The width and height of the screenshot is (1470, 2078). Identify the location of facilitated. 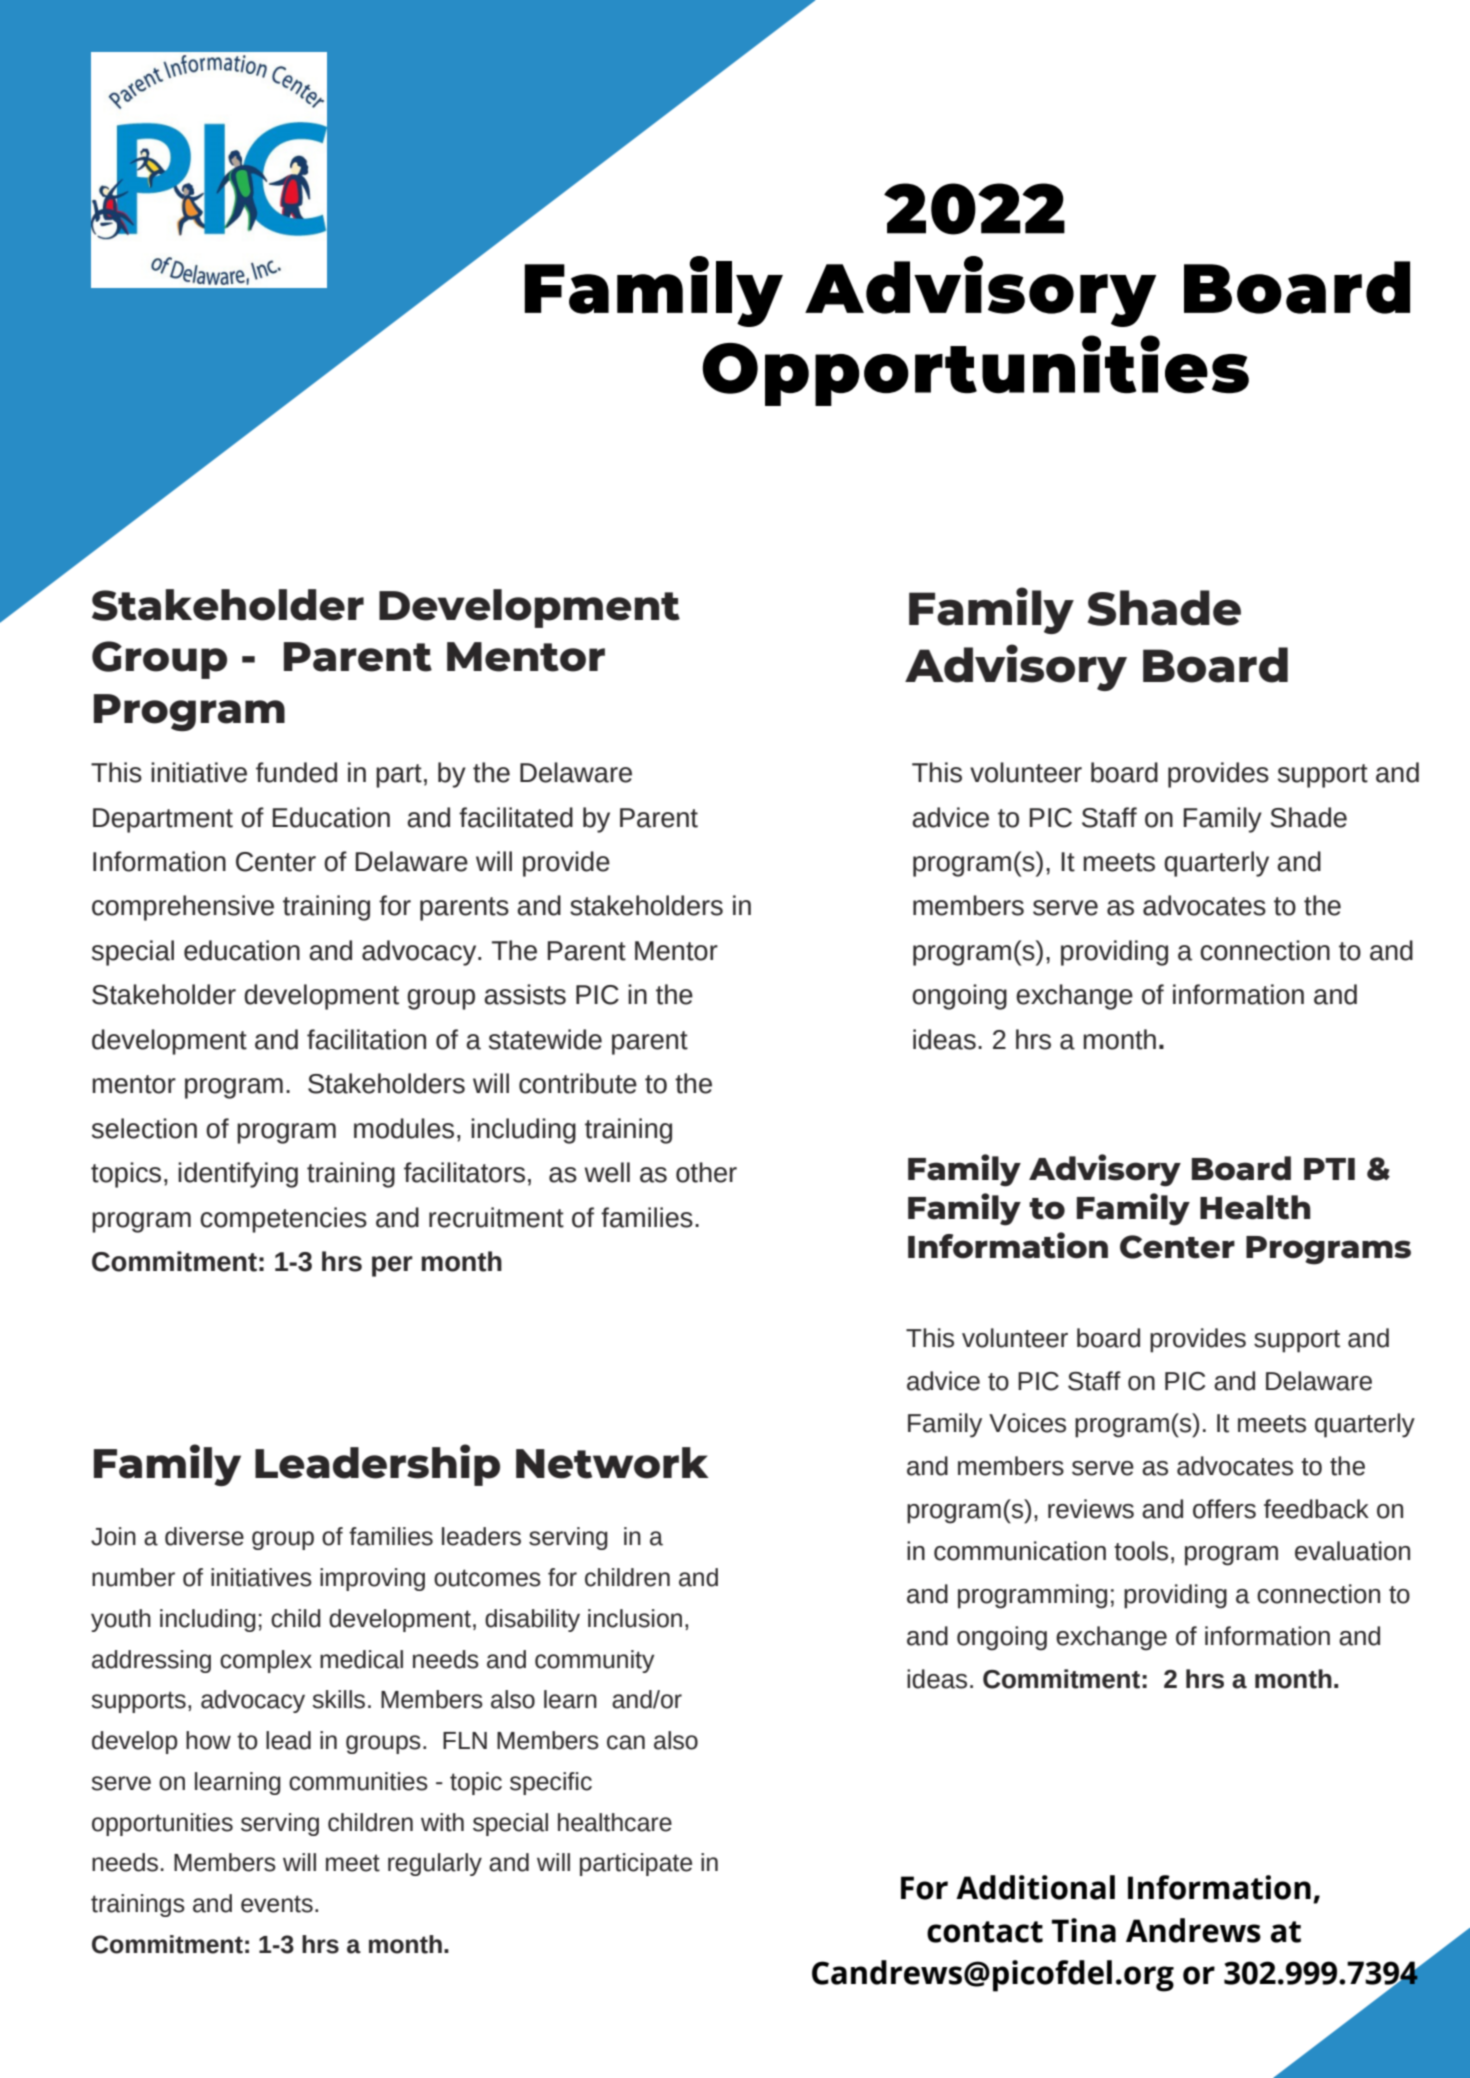
(516, 817).
